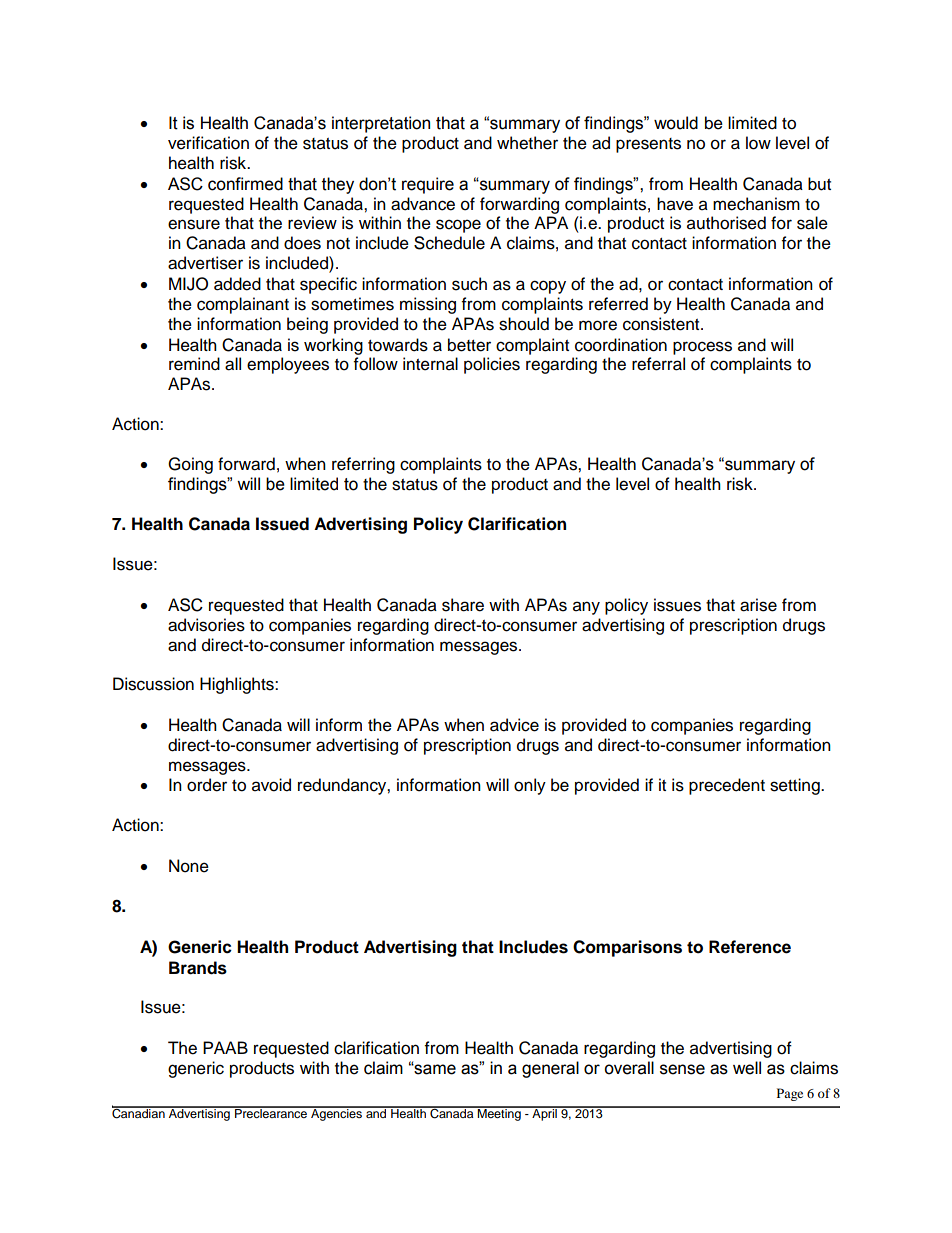  I want to click on order, so click(207, 785).
